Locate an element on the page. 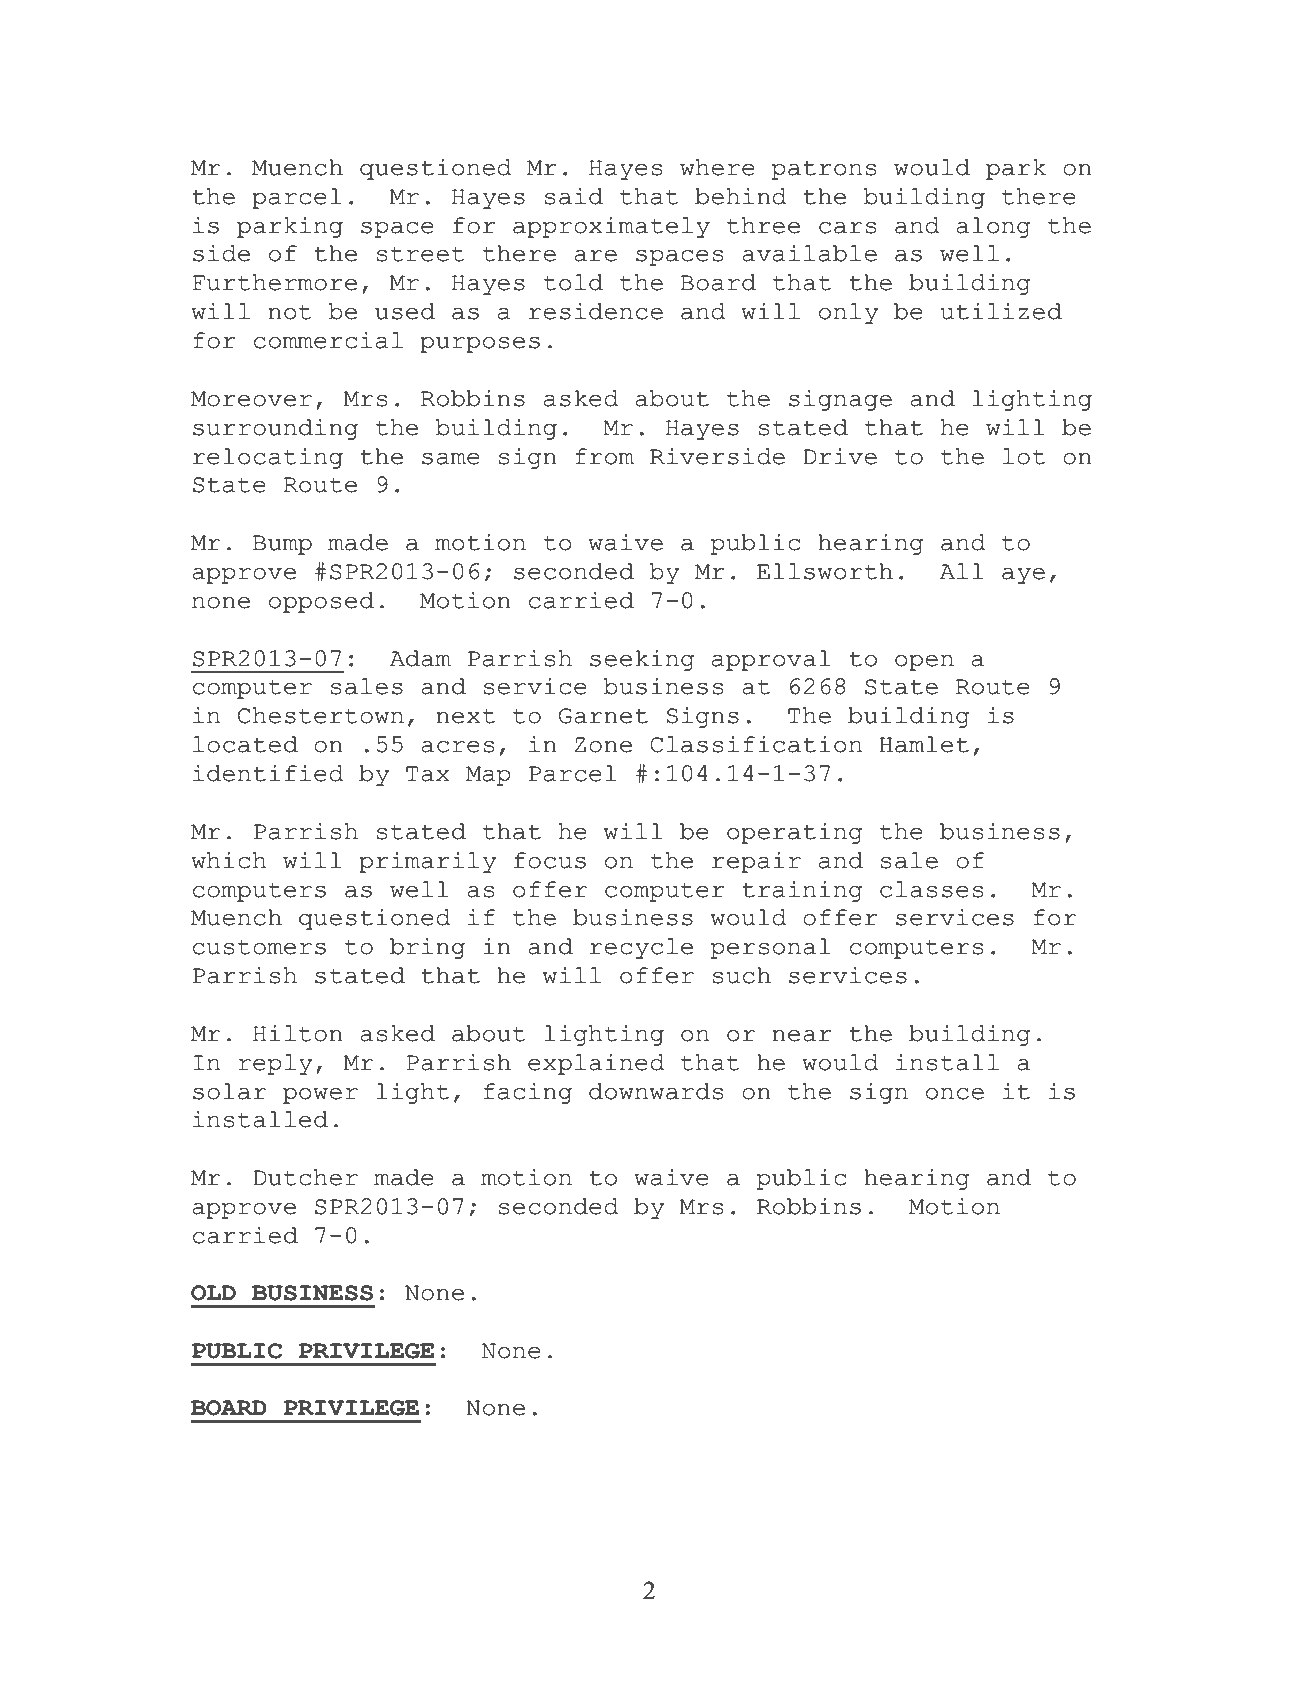 The image size is (1299, 1682). Ellsworth is located at coordinates (825, 571).
